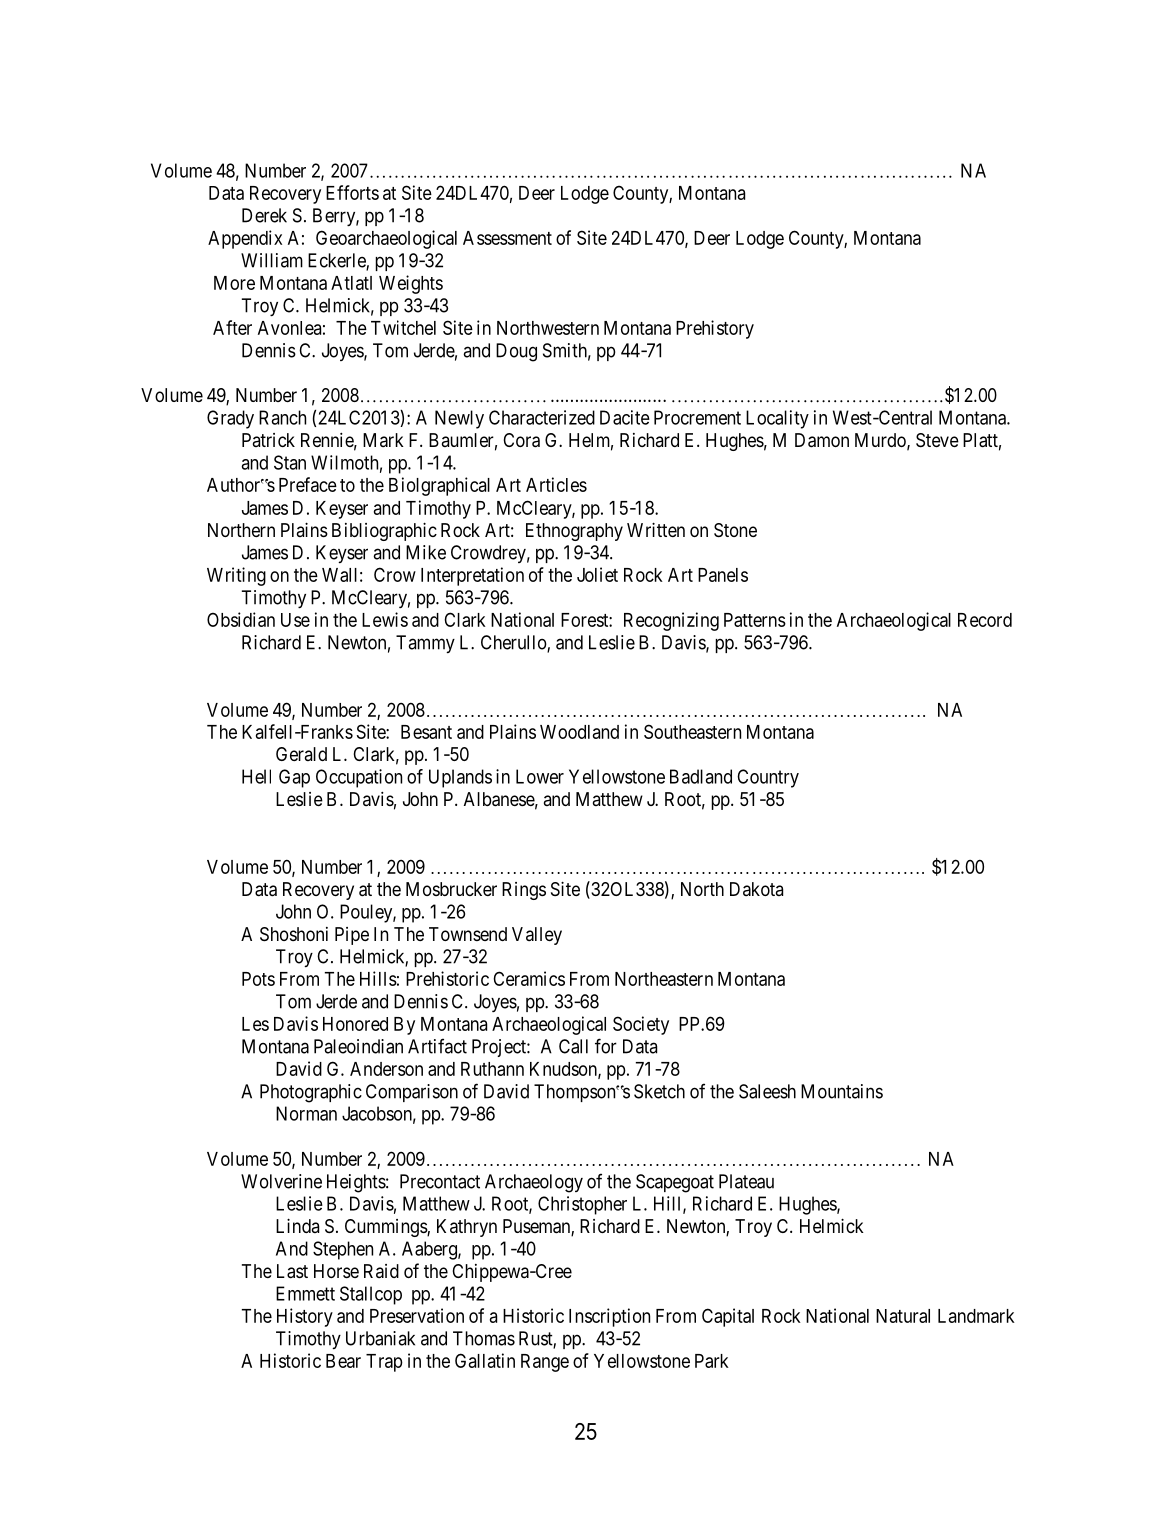  Describe the element at coordinates (537, 936) in the document. I see `Valley` at that location.
